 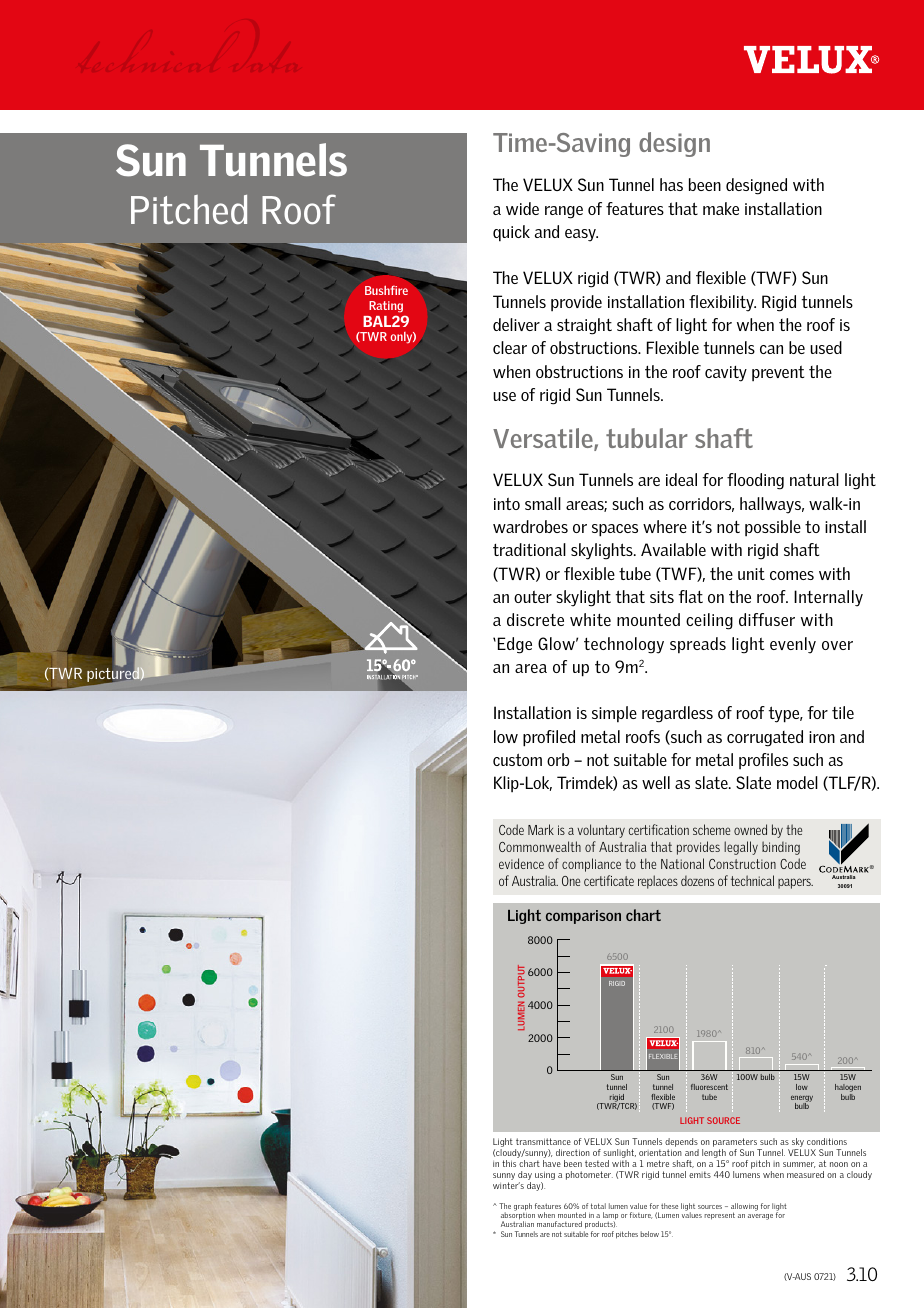 I want to click on measured, so click(x=805, y=1174).
